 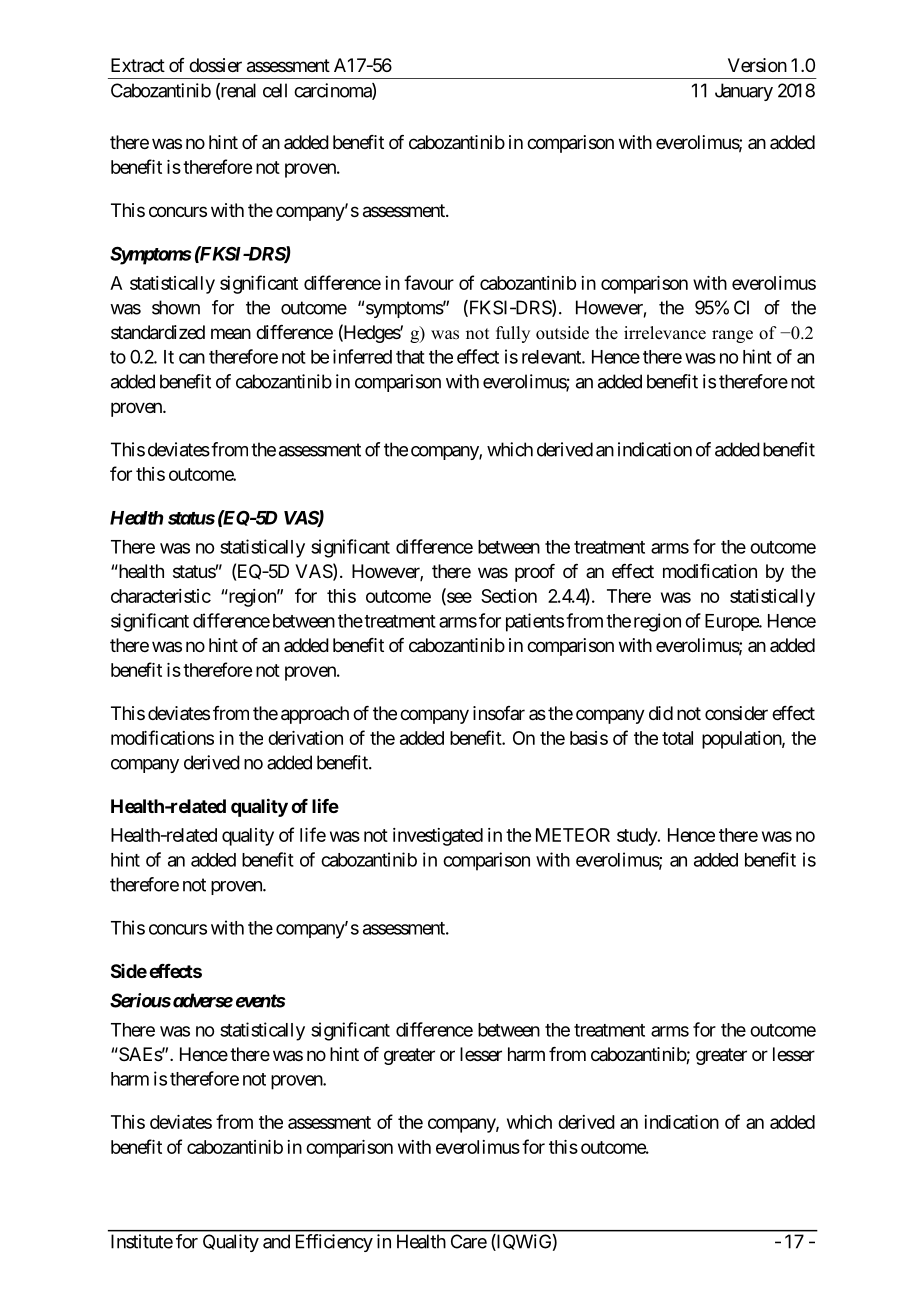 I want to click on dossier, so click(x=215, y=65).
